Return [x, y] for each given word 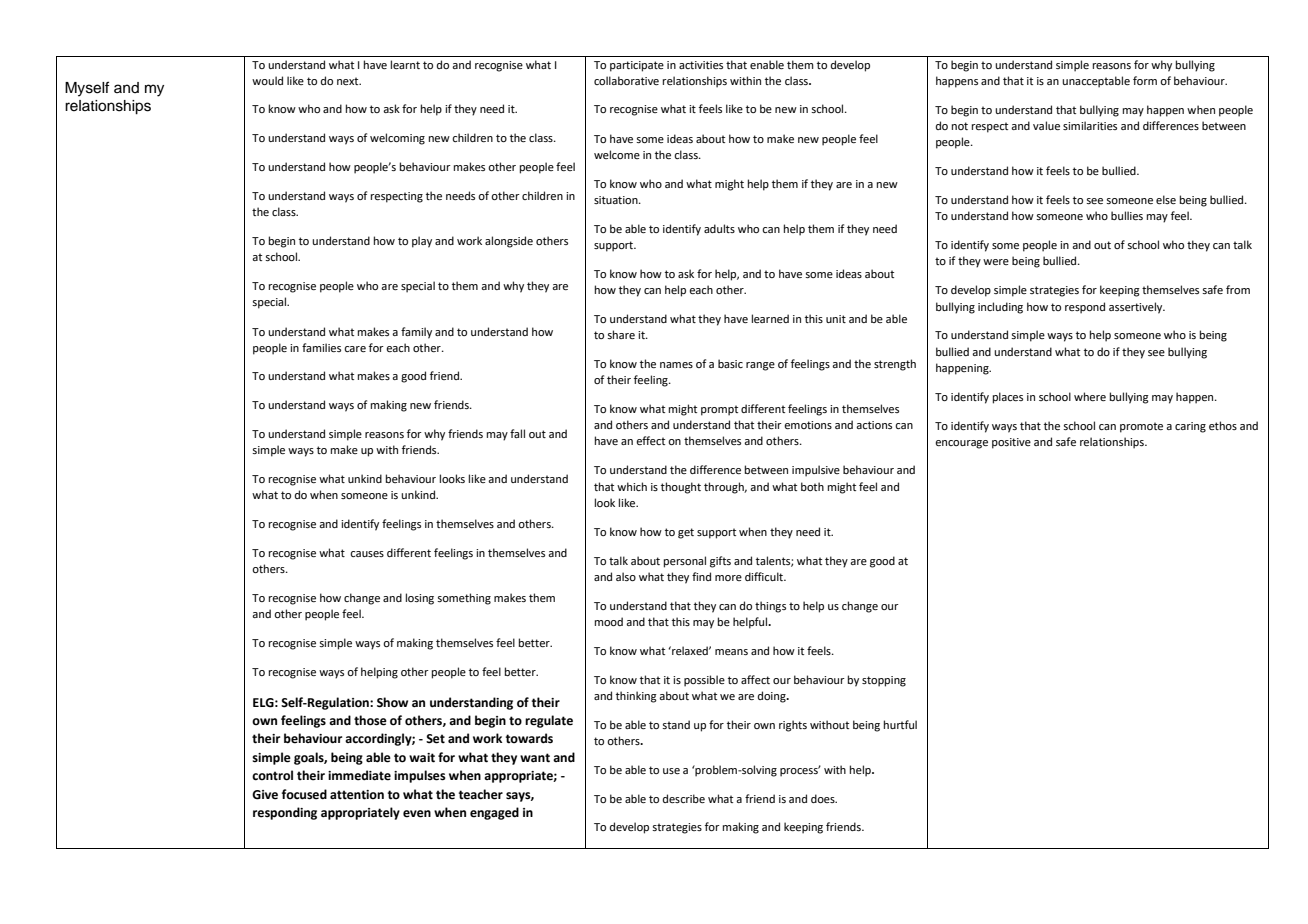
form [1145, 80]
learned [770, 318]
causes [367, 554]
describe [684, 798]
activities [701, 65]
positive [1011, 443]
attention [357, 795]
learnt [405, 64]
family [416, 333]
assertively [1137, 308]
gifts [720, 562]
